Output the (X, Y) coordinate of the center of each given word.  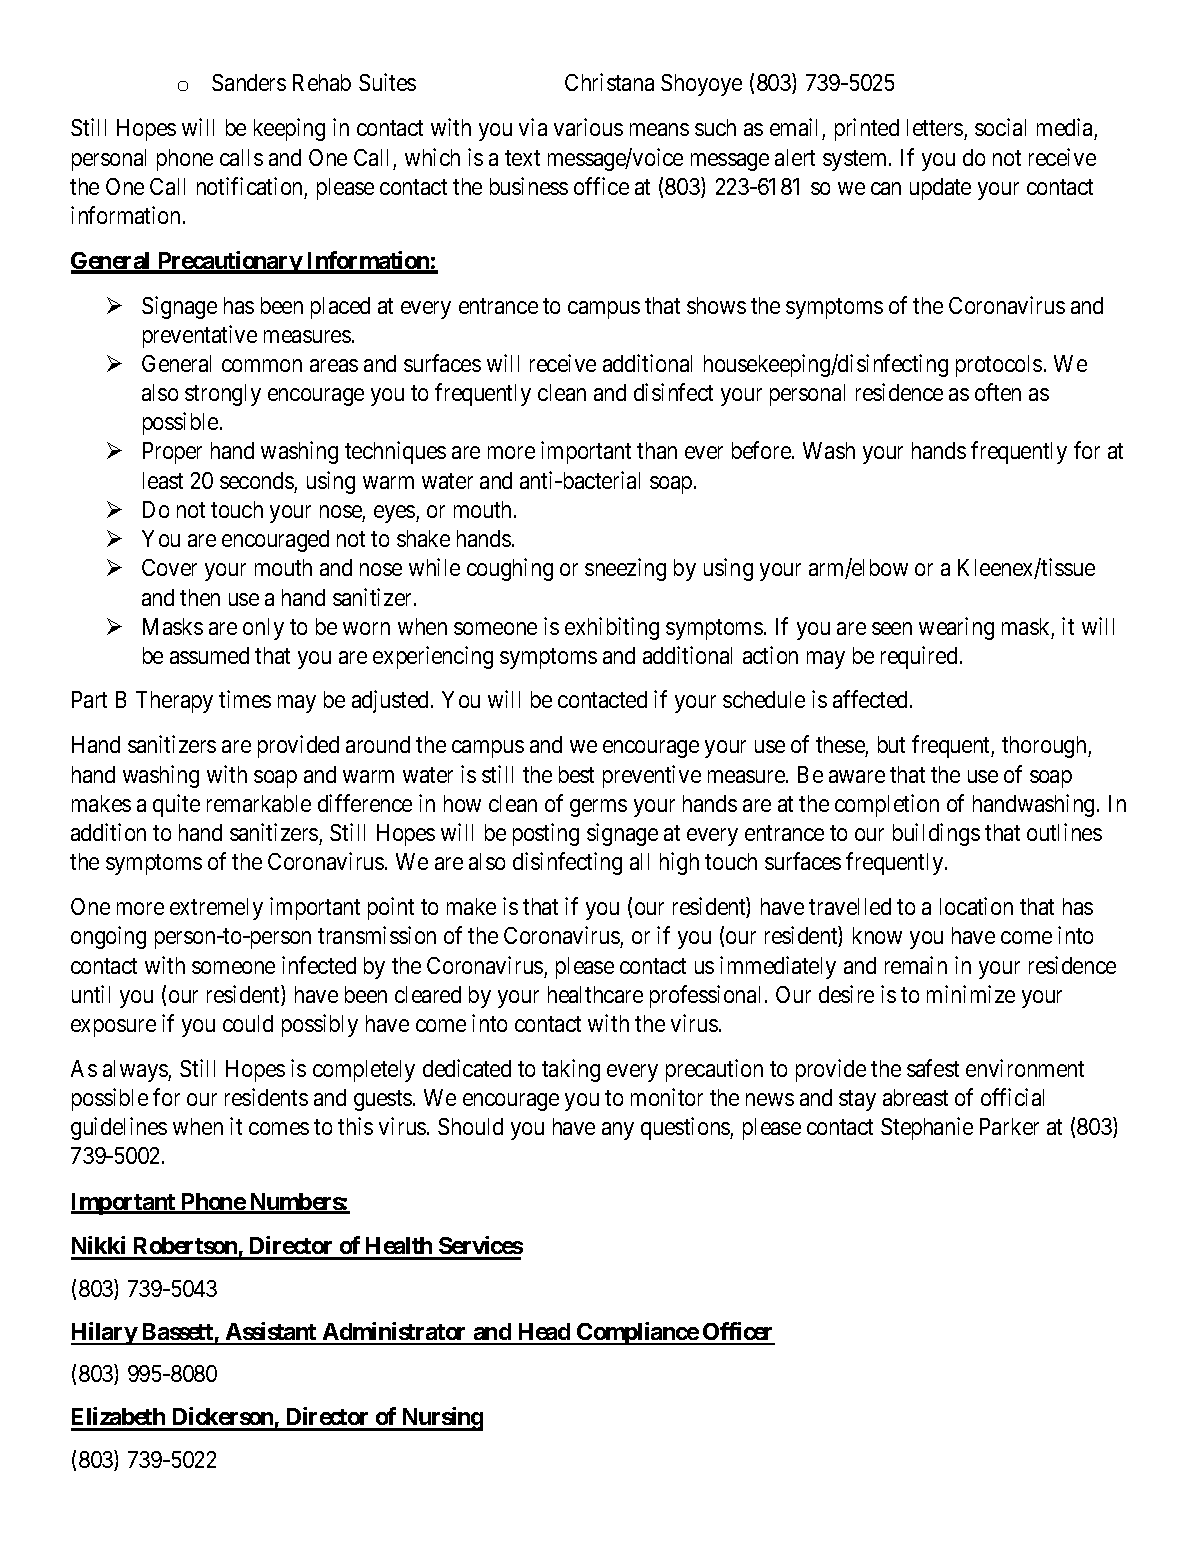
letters (936, 129)
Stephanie (927, 1128)
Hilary (104, 1333)
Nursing (441, 1419)
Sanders (249, 82)
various (588, 127)
